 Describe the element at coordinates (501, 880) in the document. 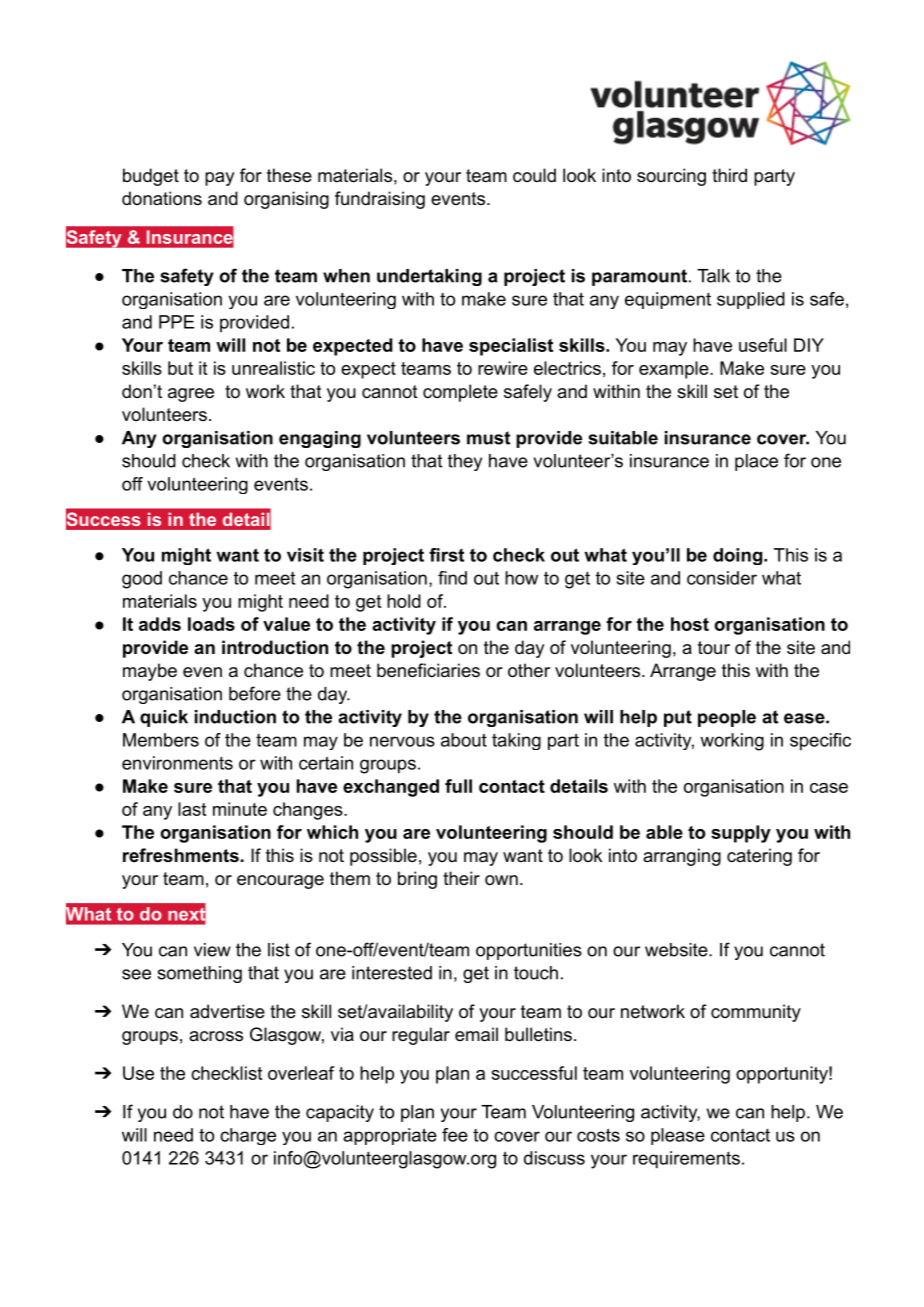

I see `own` at that location.
